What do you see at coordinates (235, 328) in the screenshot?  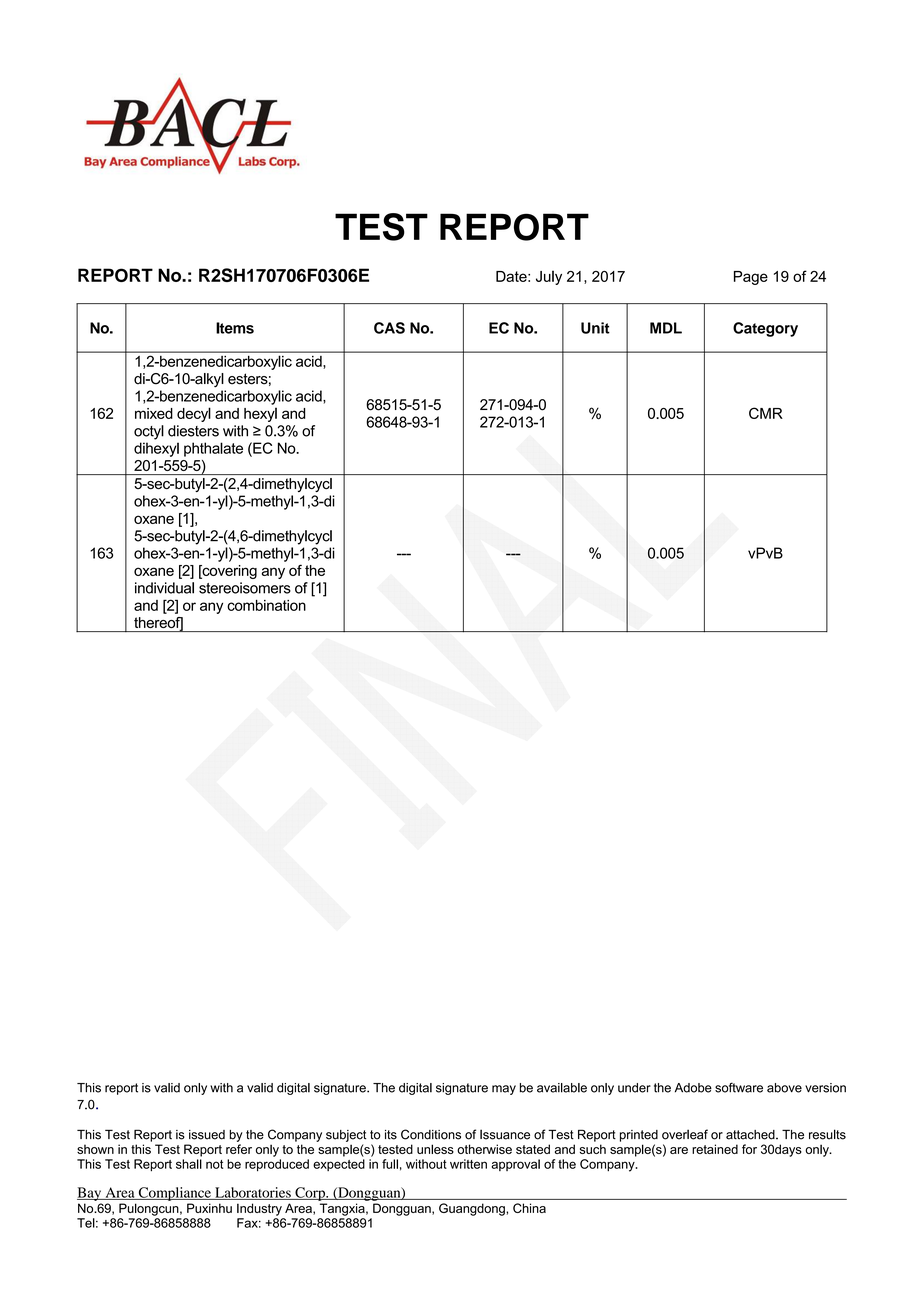 I see `Items` at bounding box center [235, 328].
